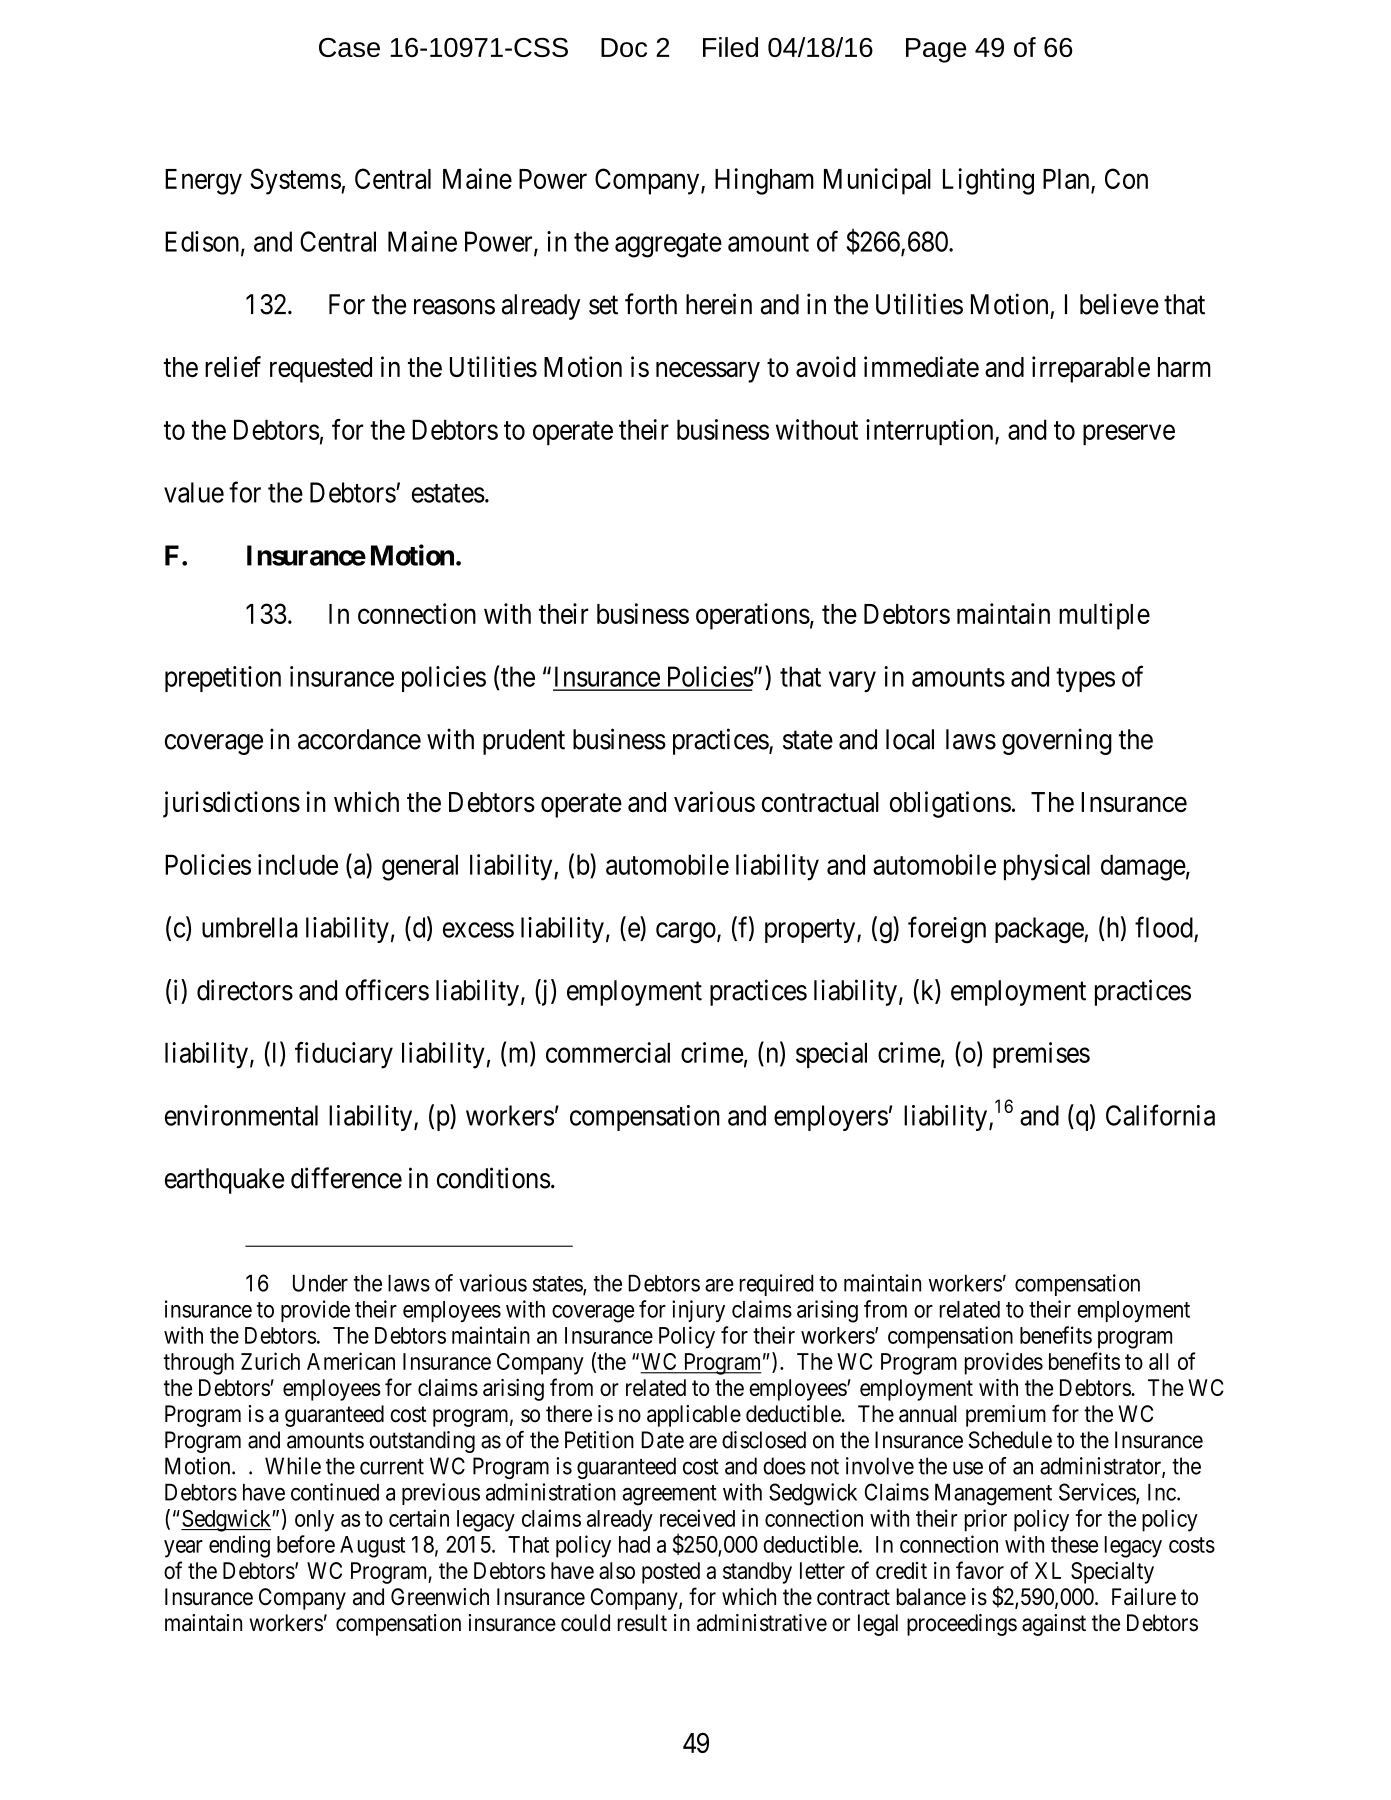  What do you see at coordinates (298, 864) in the image?
I see `include` at bounding box center [298, 864].
